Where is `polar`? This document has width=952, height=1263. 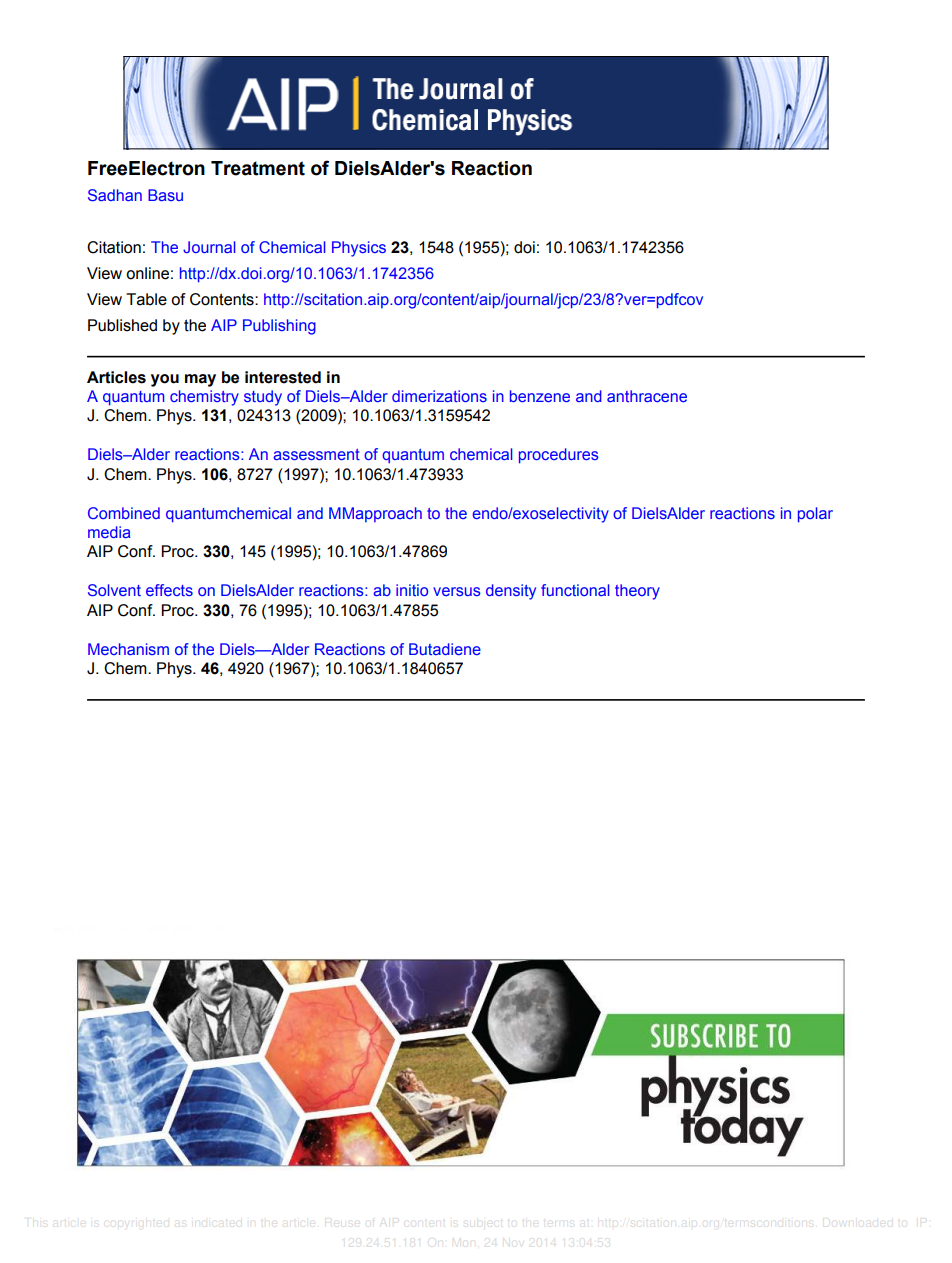 polar is located at coordinates (815, 515).
